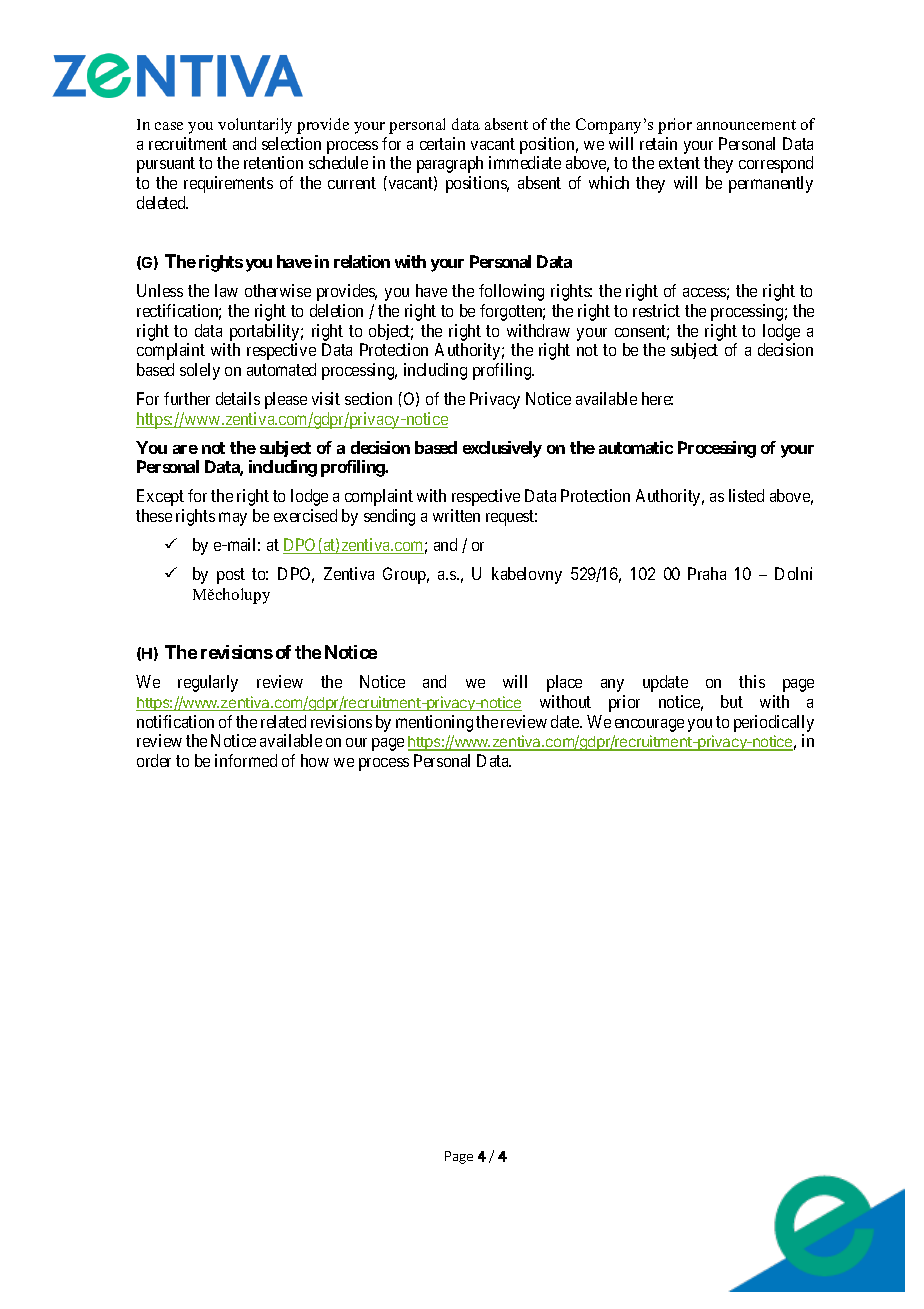 This screenshot has height=1309, width=924. Describe the element at coordinates (442, 143) in the screenshot. I see `certain` at that location.
